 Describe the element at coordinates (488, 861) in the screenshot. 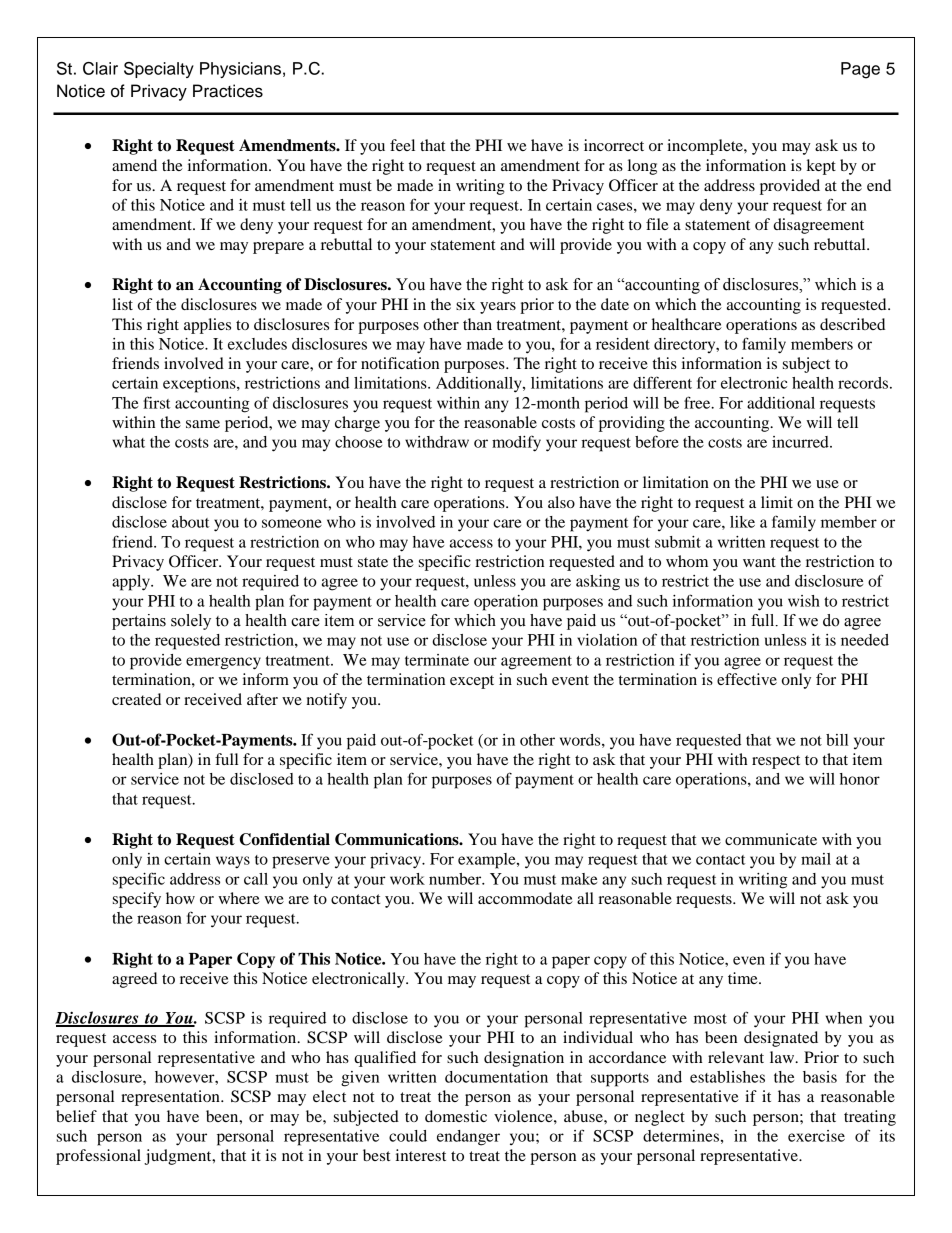

I see `example` at that location.
